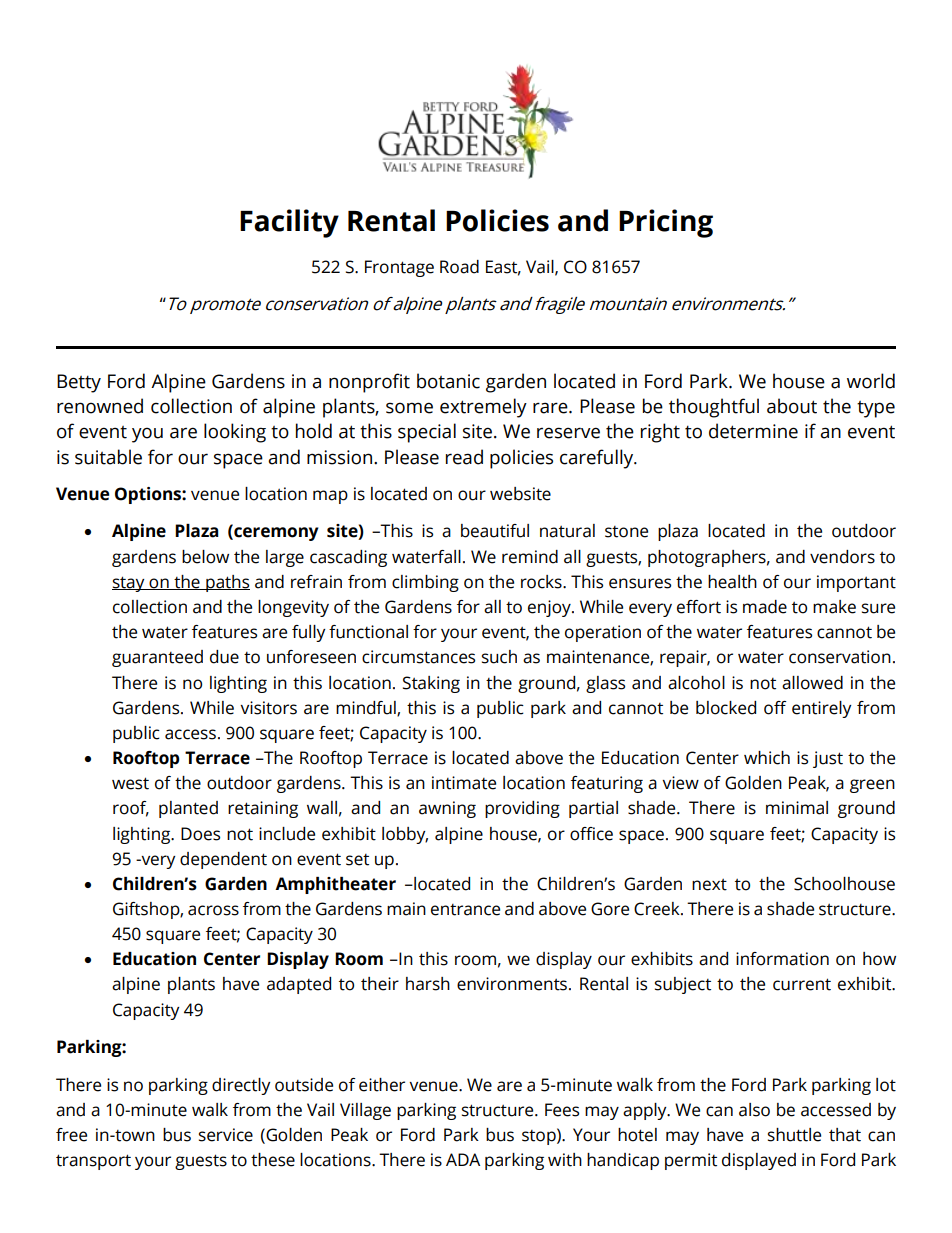 This page has height=1233, width=952. What do you see at coordinates (200, 834) in the page?
I see `Does` at bounding box center [200, 834].
